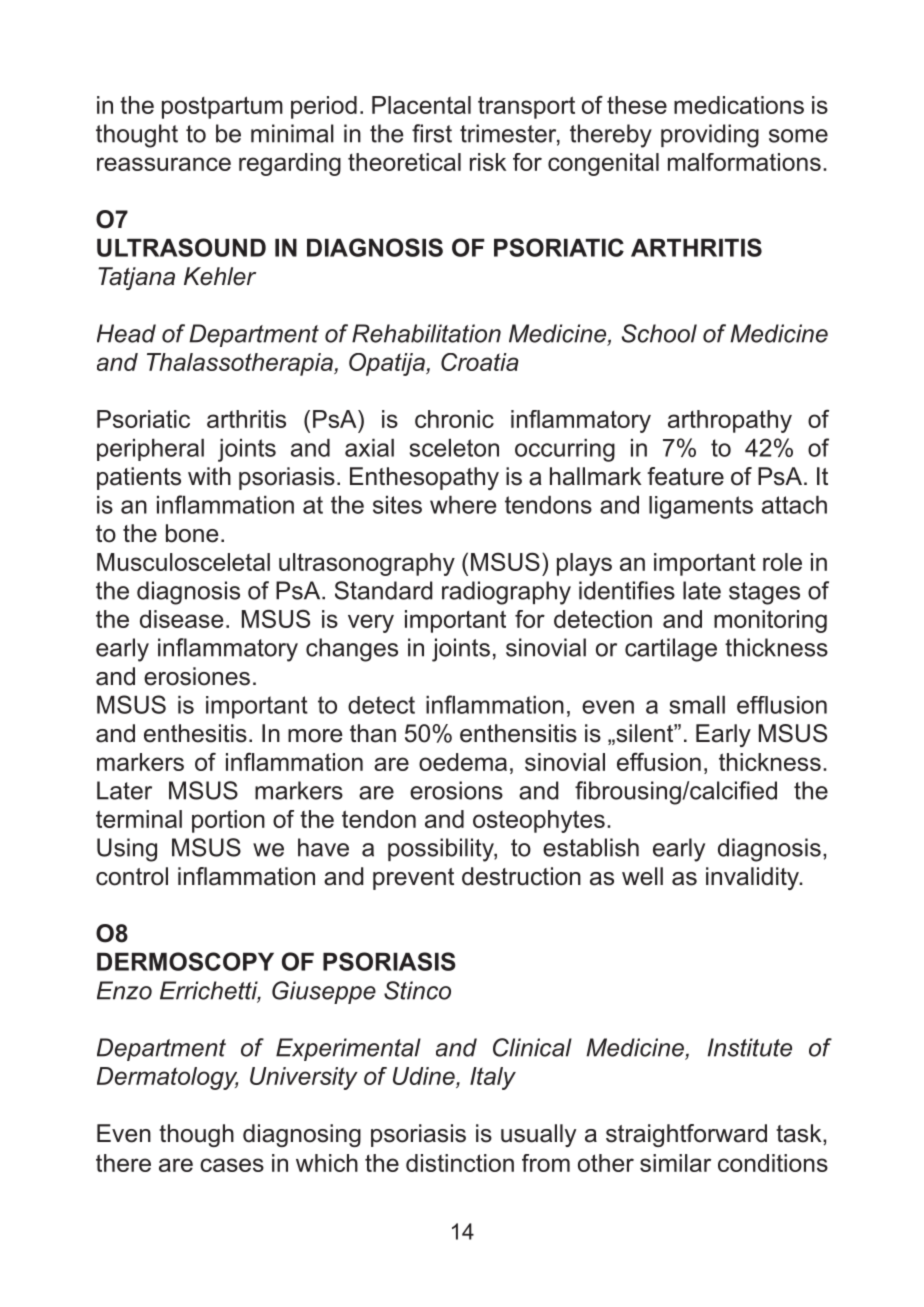  What do you see at coordinates (710, 136) in the screenshot?
I see `providing` at bounding box center [710, 136].
